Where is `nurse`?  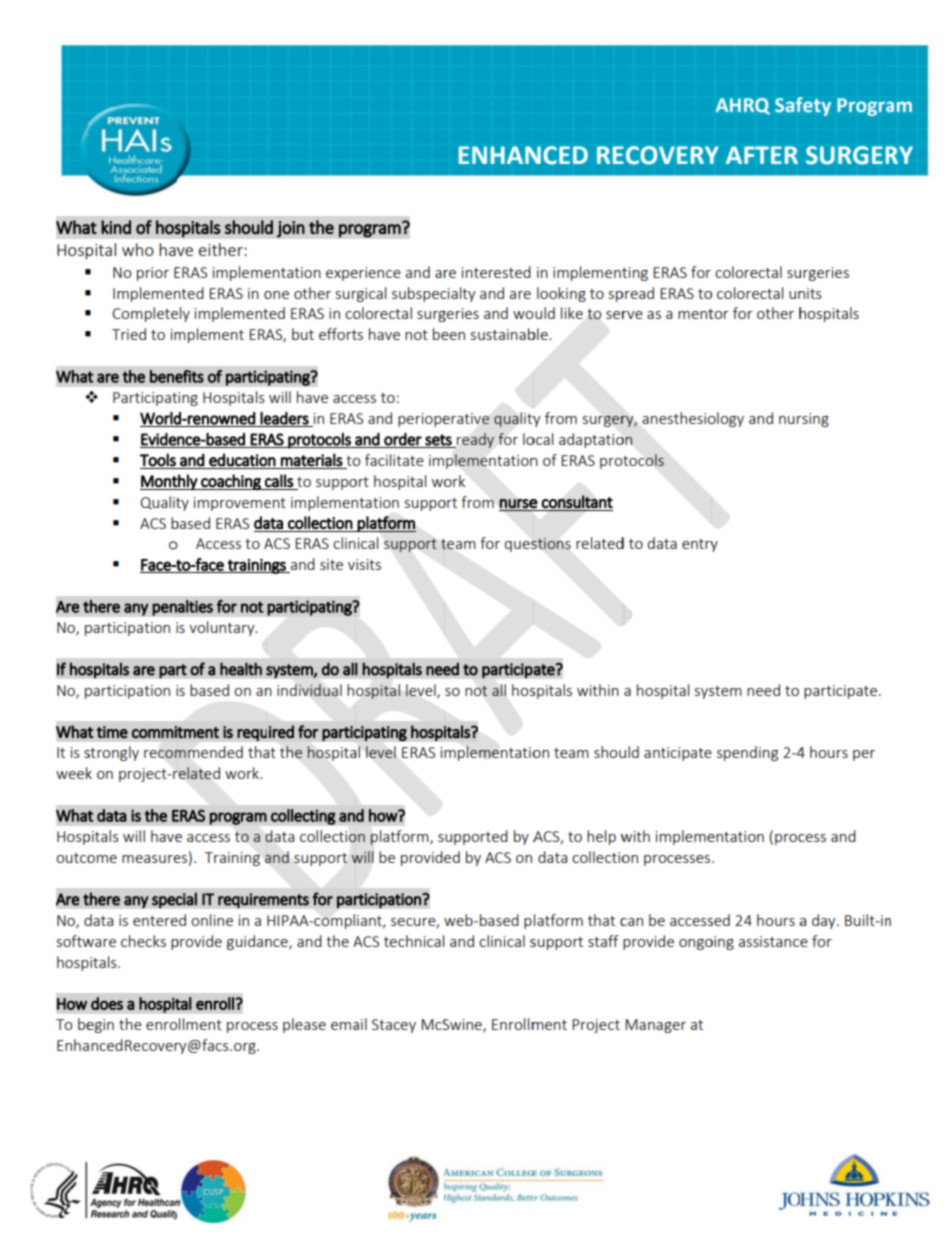 nurse is located at coordinates (519, 504).
